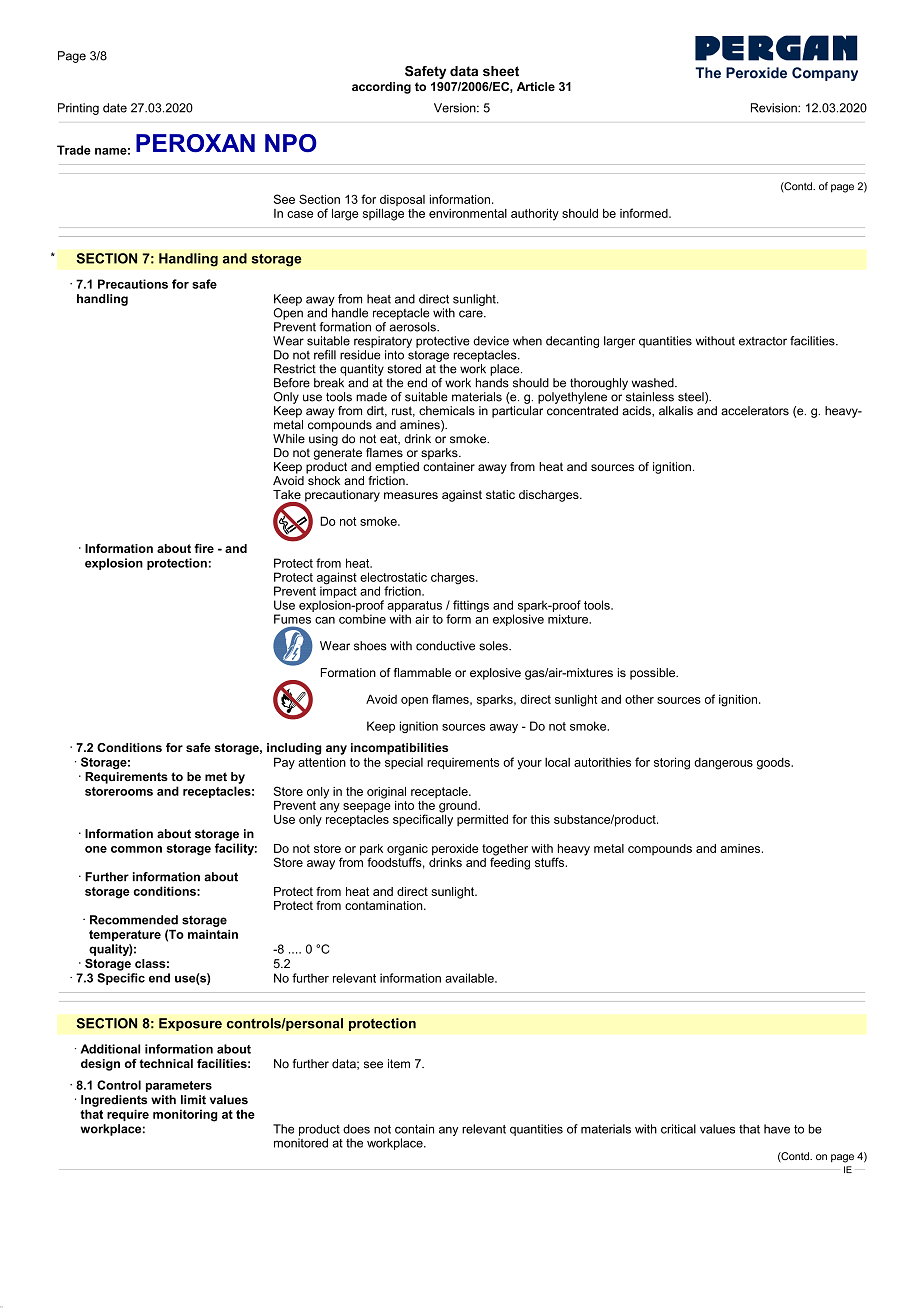 This screenshot has width=924, height=1308. I want to click on aerosols, so click(413, 327).
